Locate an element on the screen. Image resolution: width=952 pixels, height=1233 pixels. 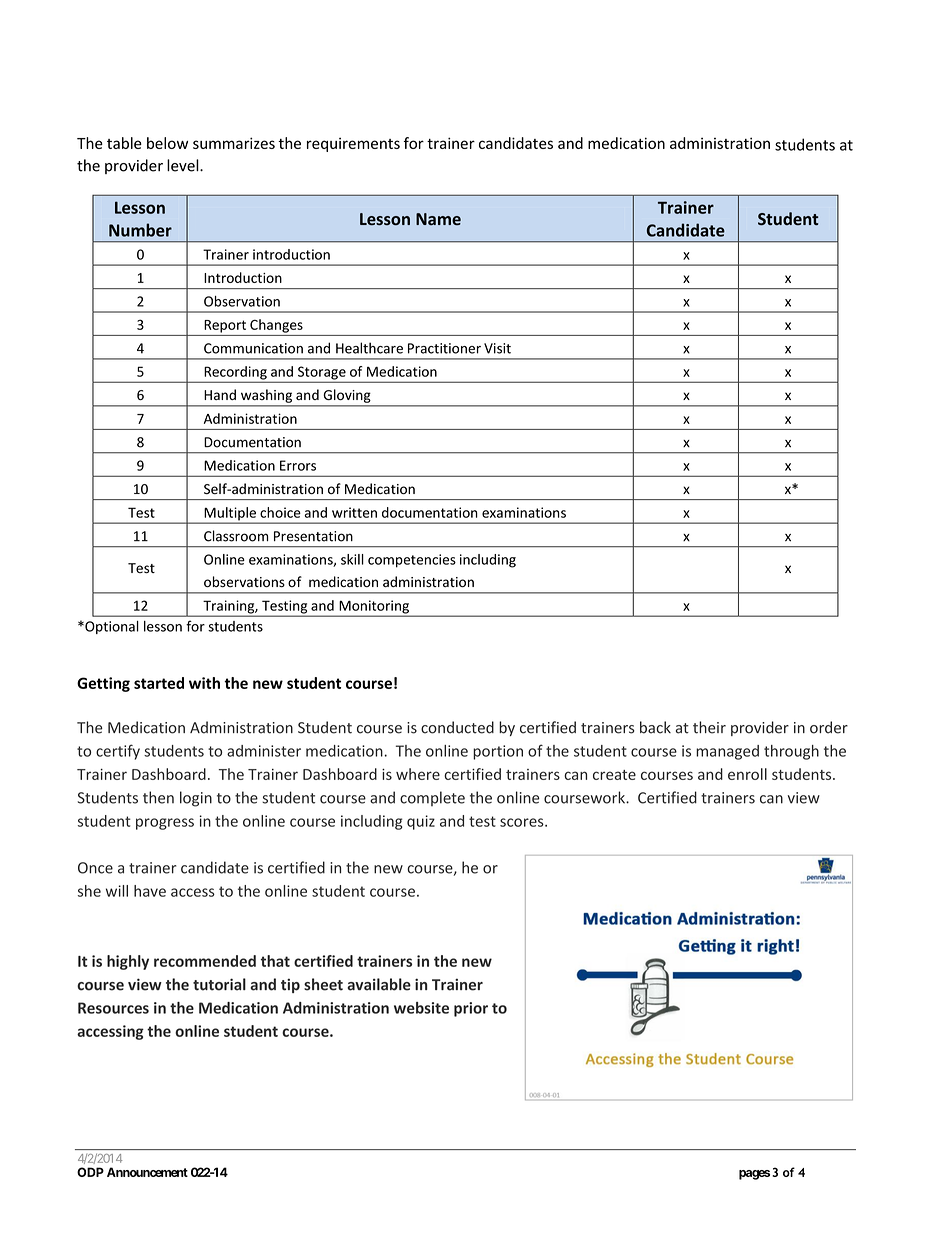
Practitioner is located at coordinates (444, 348).
